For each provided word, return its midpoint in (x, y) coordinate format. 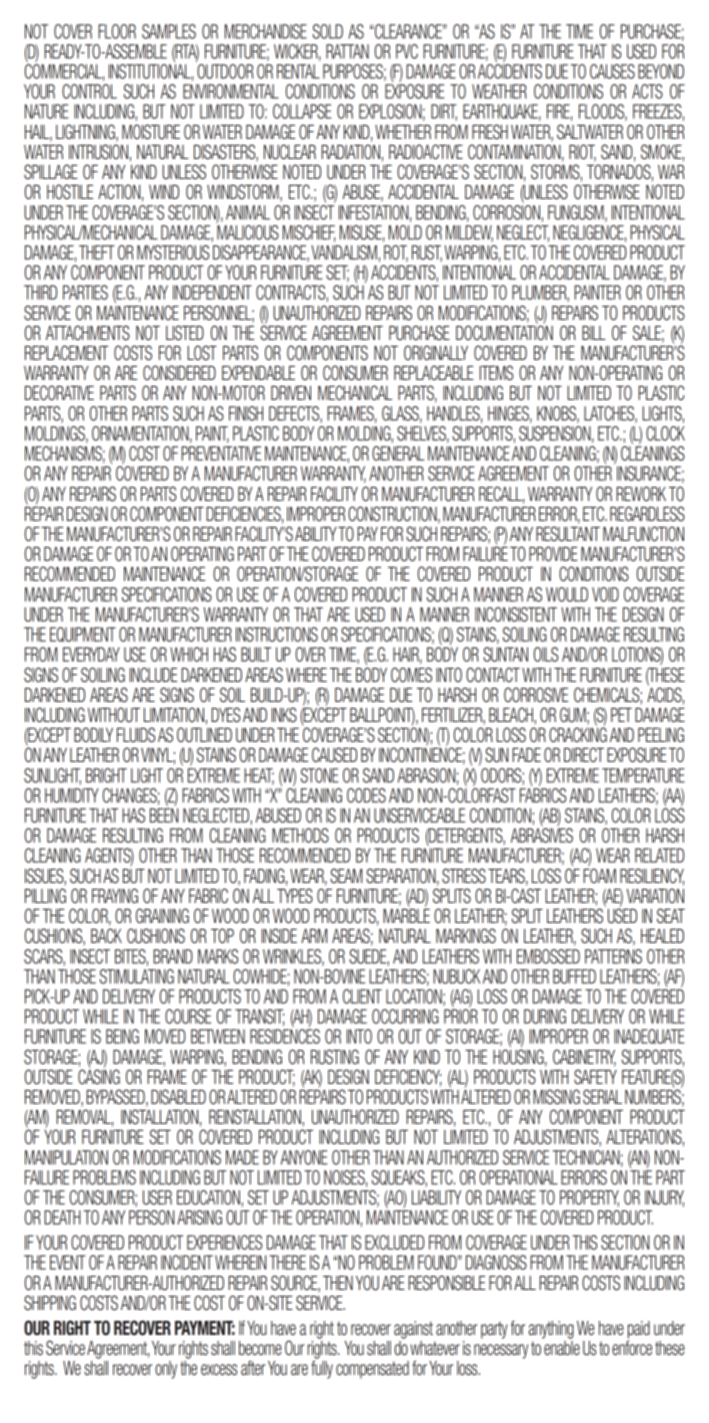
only (166, 1370)
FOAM (599, 875)
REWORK (641, 493)
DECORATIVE (59, 392)
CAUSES (612, 71)
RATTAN (347, 51)
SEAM (346, 875)
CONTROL (89, 91)
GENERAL (398, 453)
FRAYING (115, 895)
